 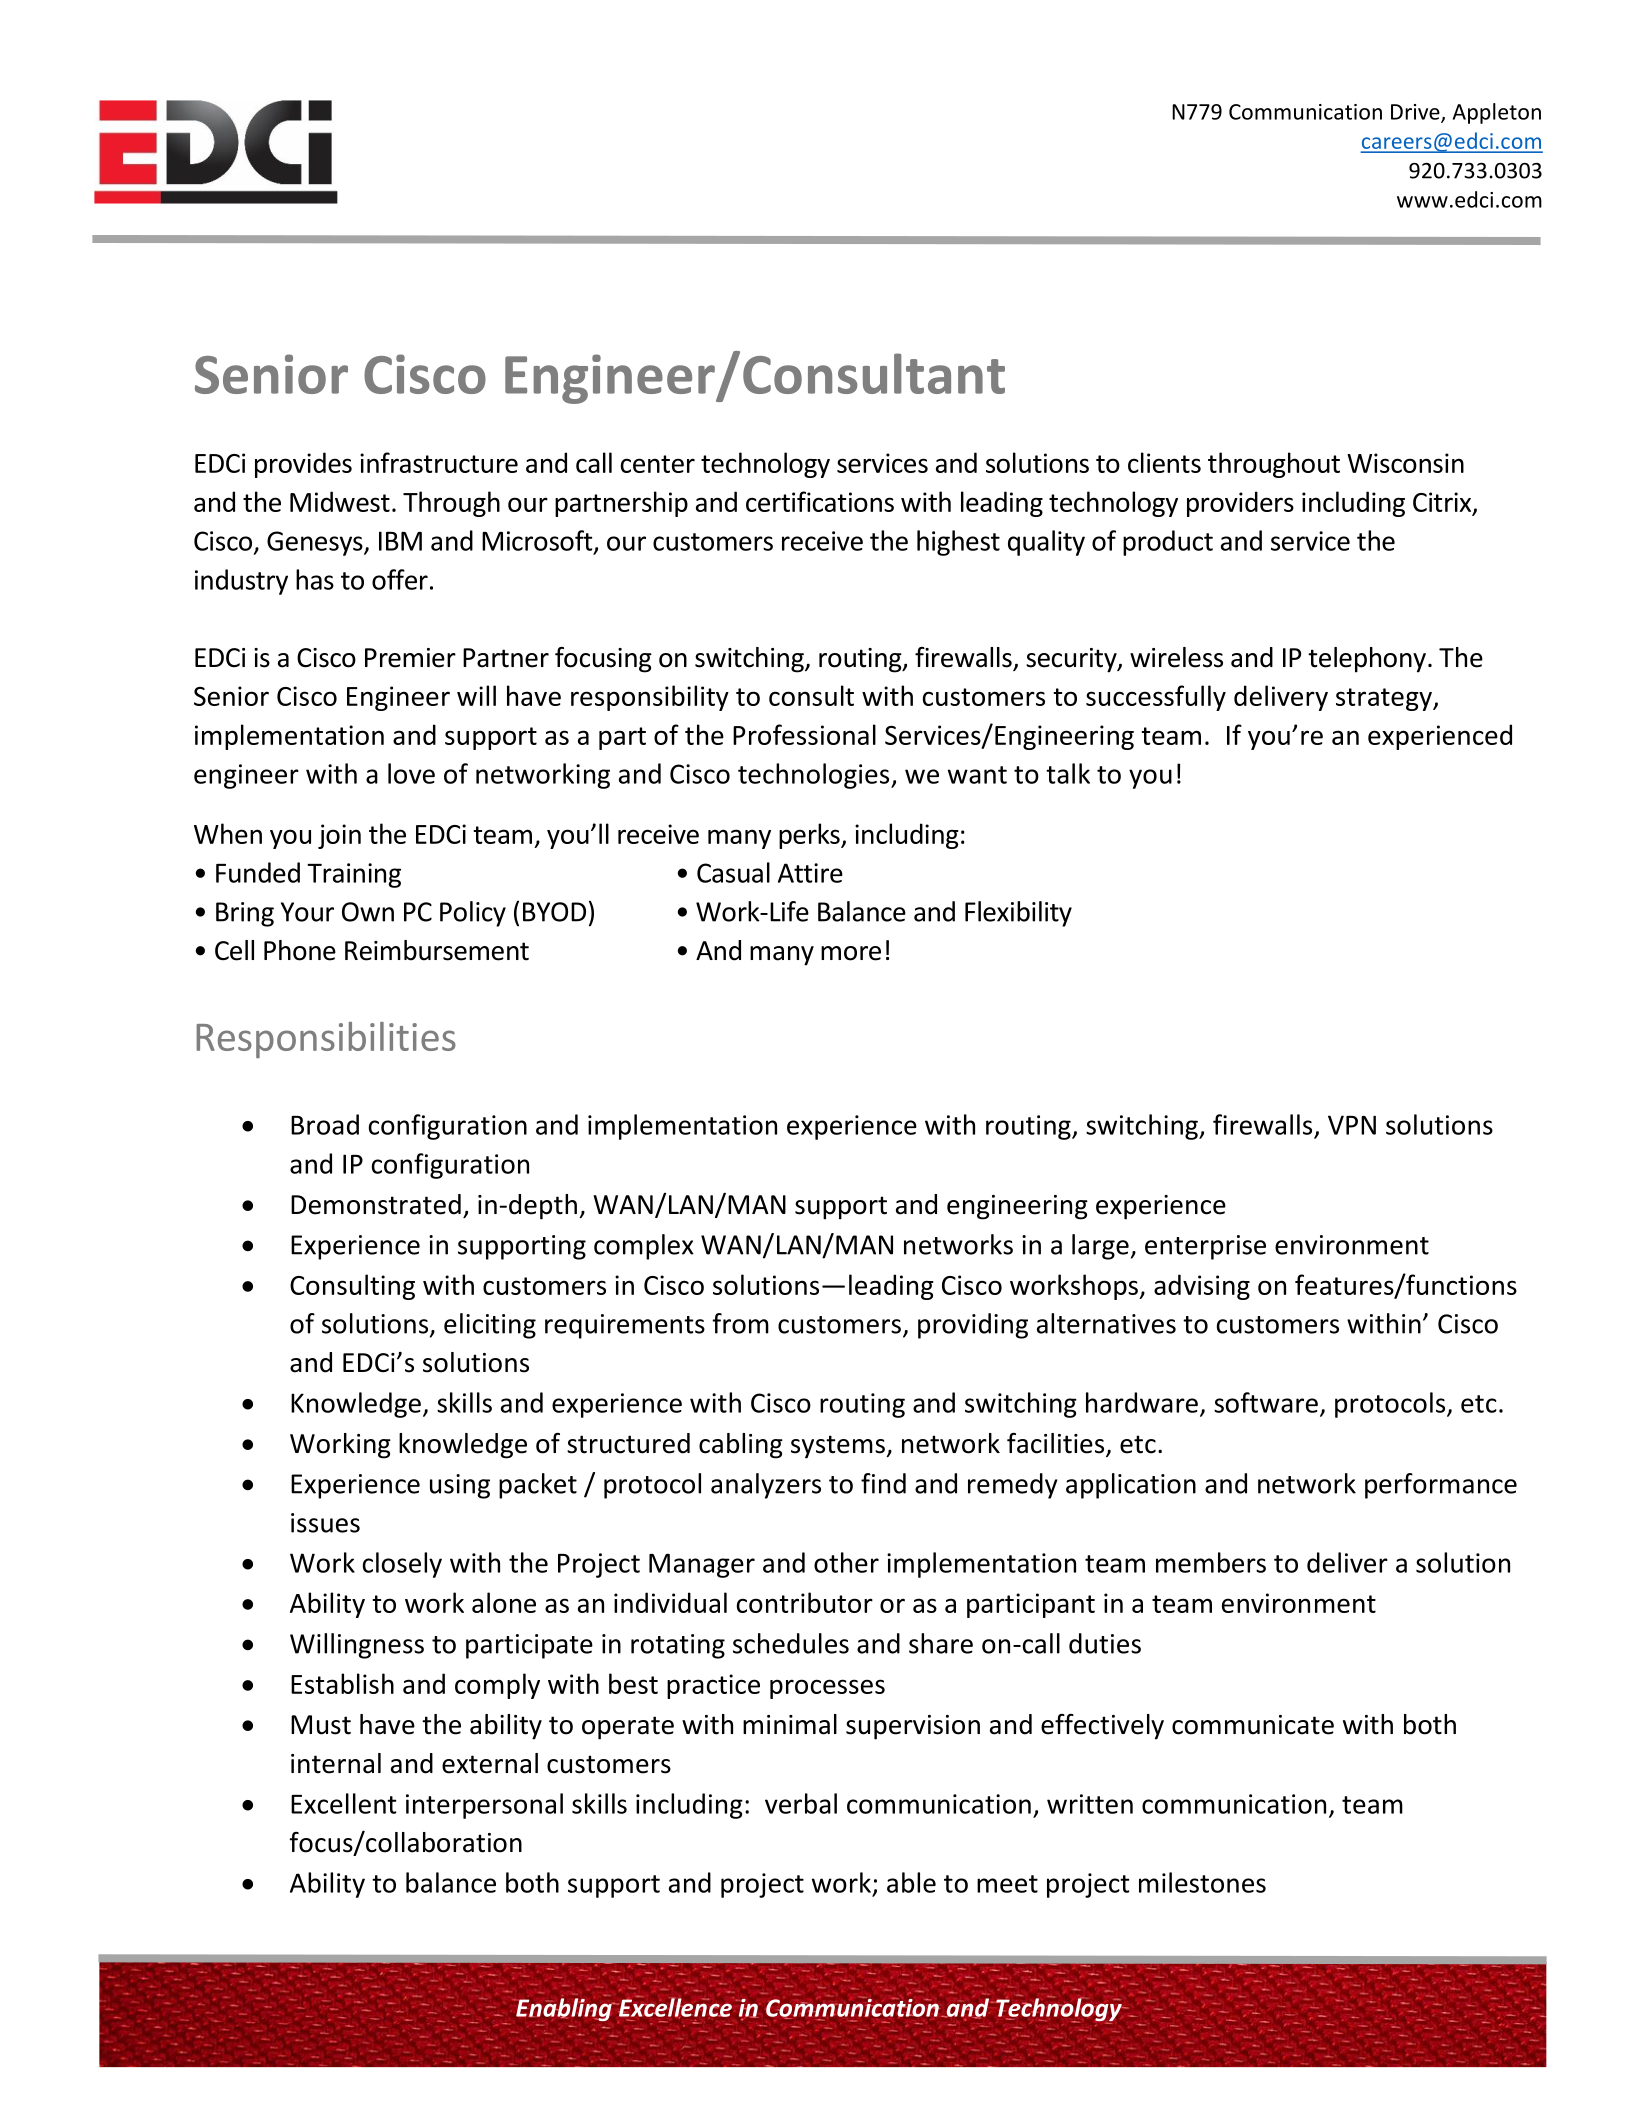 I want to click on VPN, so click(x=1352, y=1125).
